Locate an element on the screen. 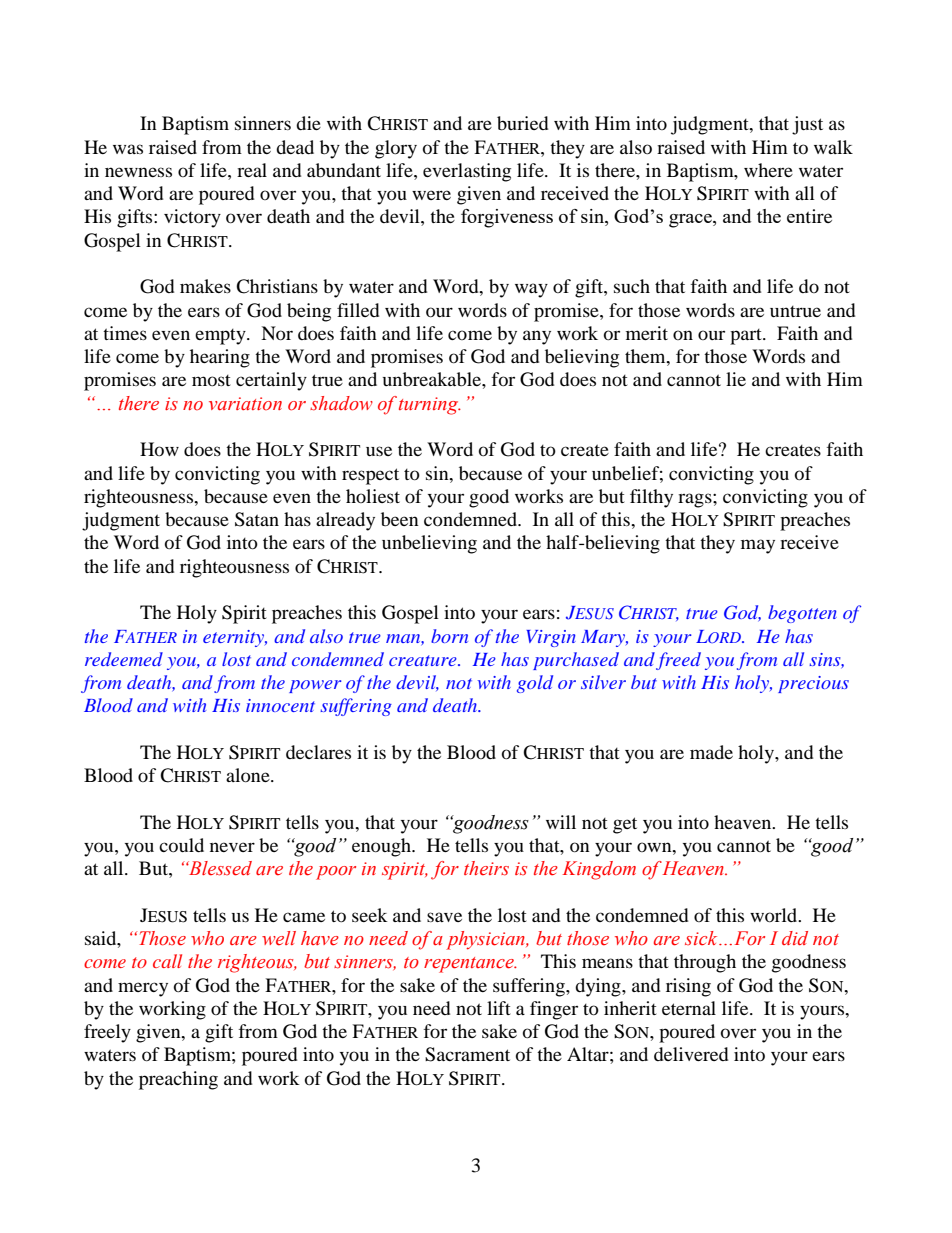  Sacrament is located at coordinates (467, 1054).
